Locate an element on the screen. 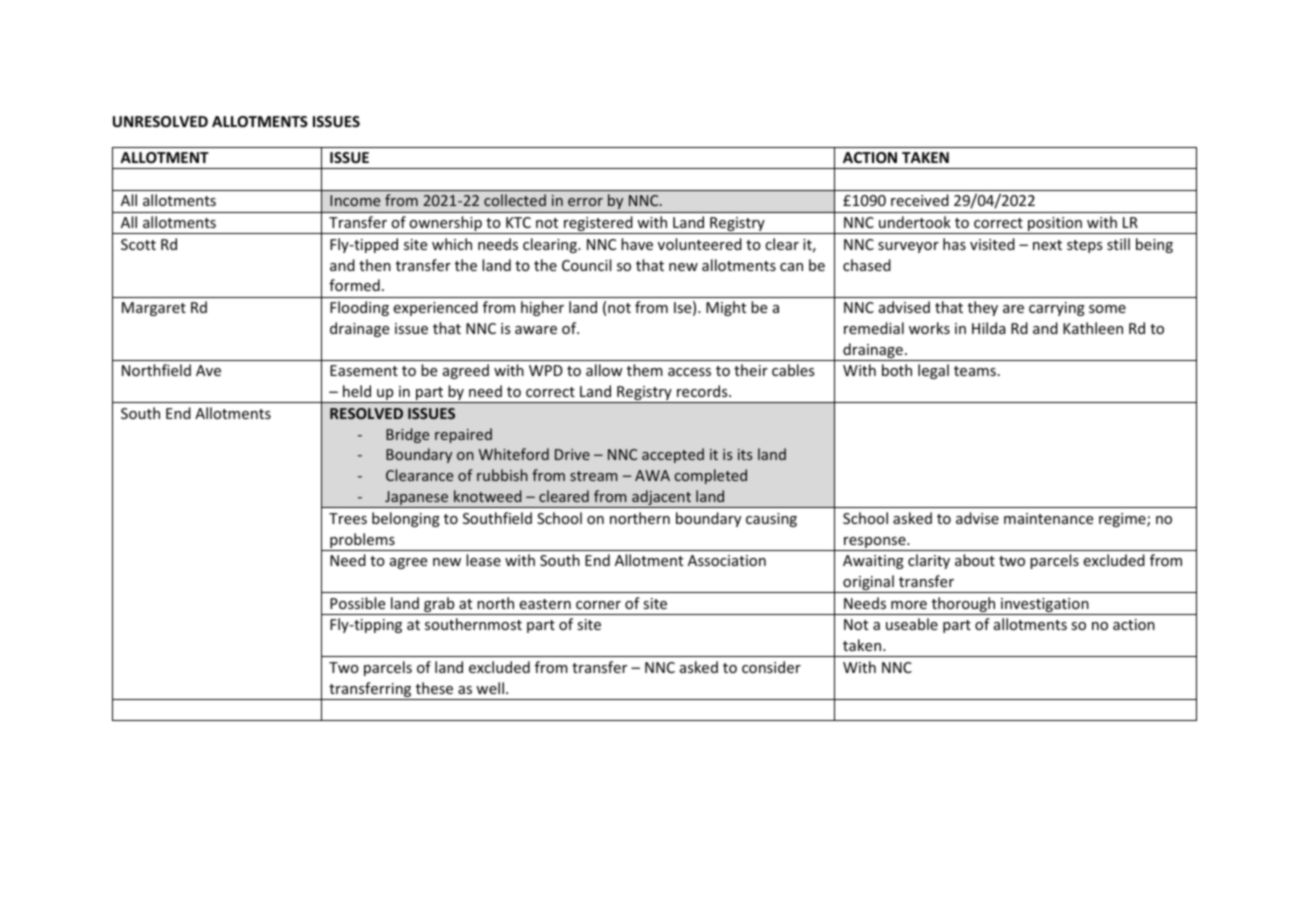 This screenshot has width=1308, height=924. registered is located at coordinates (598, 225).
